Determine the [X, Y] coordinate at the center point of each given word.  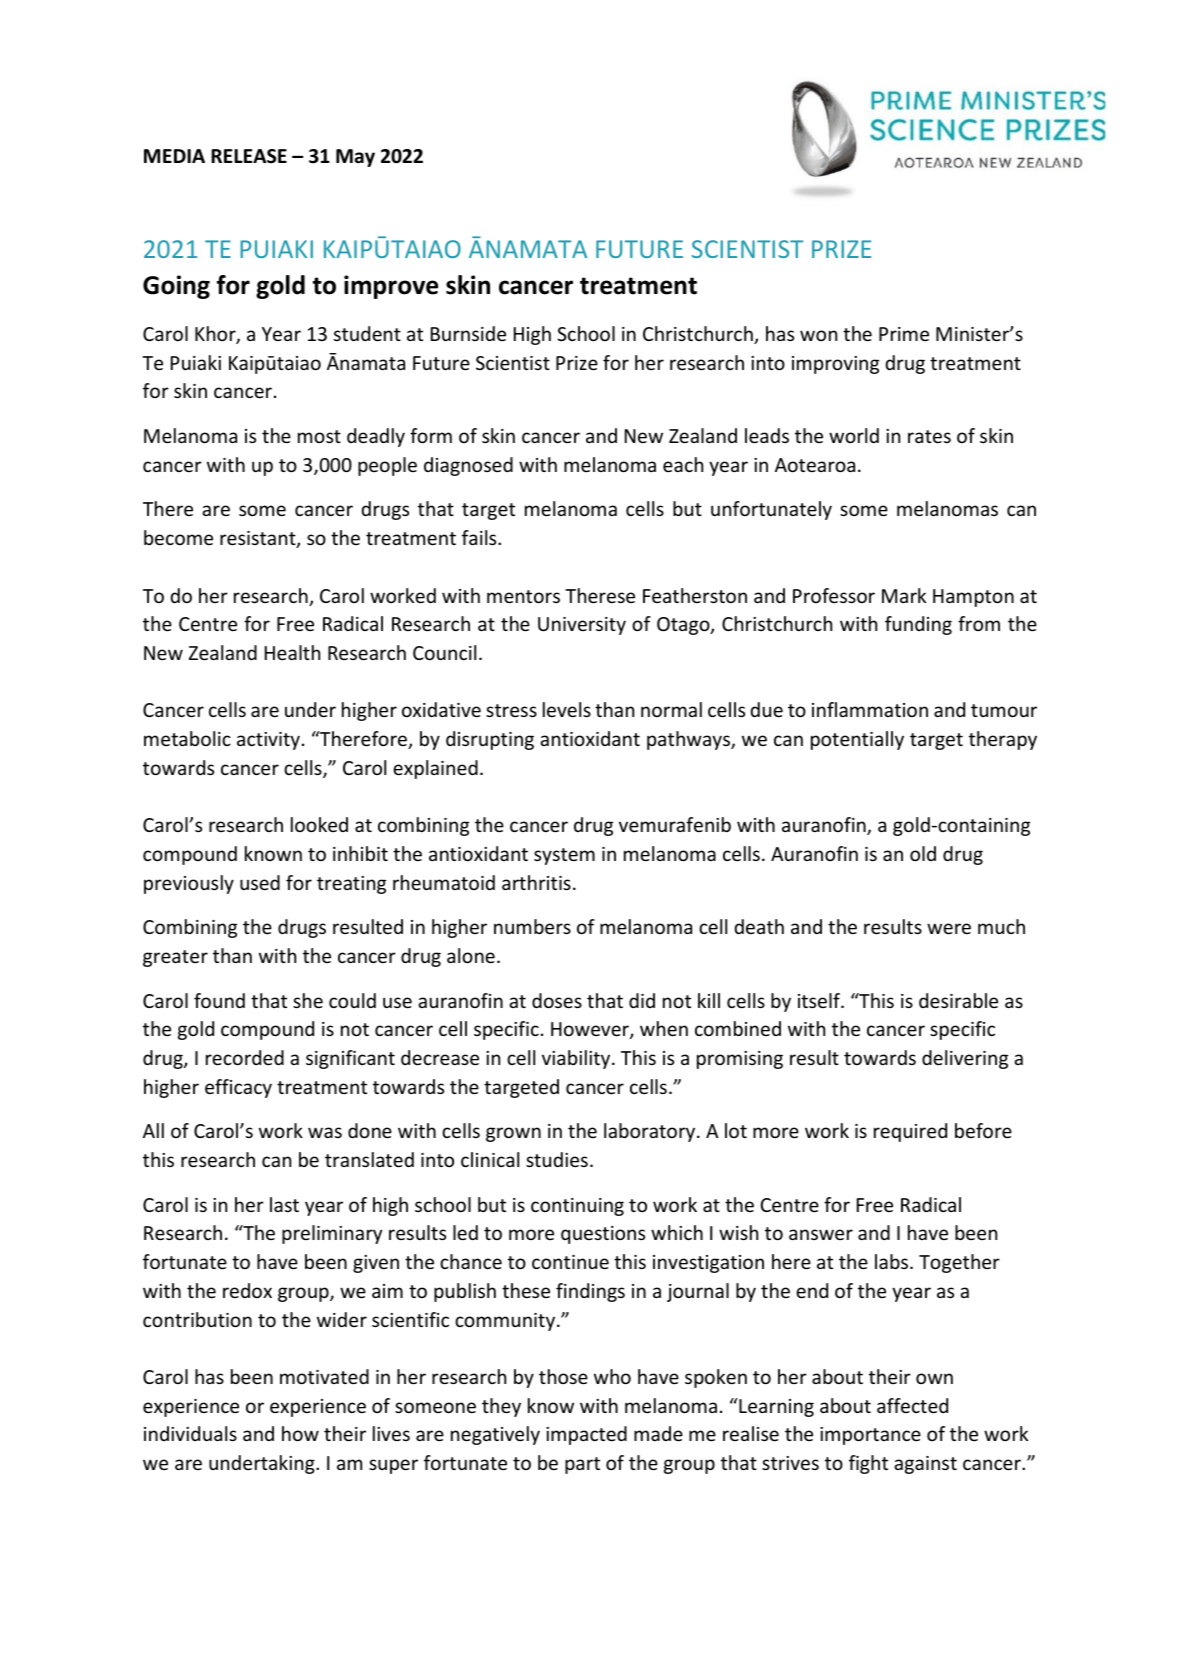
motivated [324, 1376]
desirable [958, 1000]
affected [912, 1405]
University [582, 626]
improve [391, 287]
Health [292, 652]
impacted [586, 1435]
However [591, 1030]
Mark [904, 595]
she [308, 1000]
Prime [904, 334]
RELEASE [249, 156]
